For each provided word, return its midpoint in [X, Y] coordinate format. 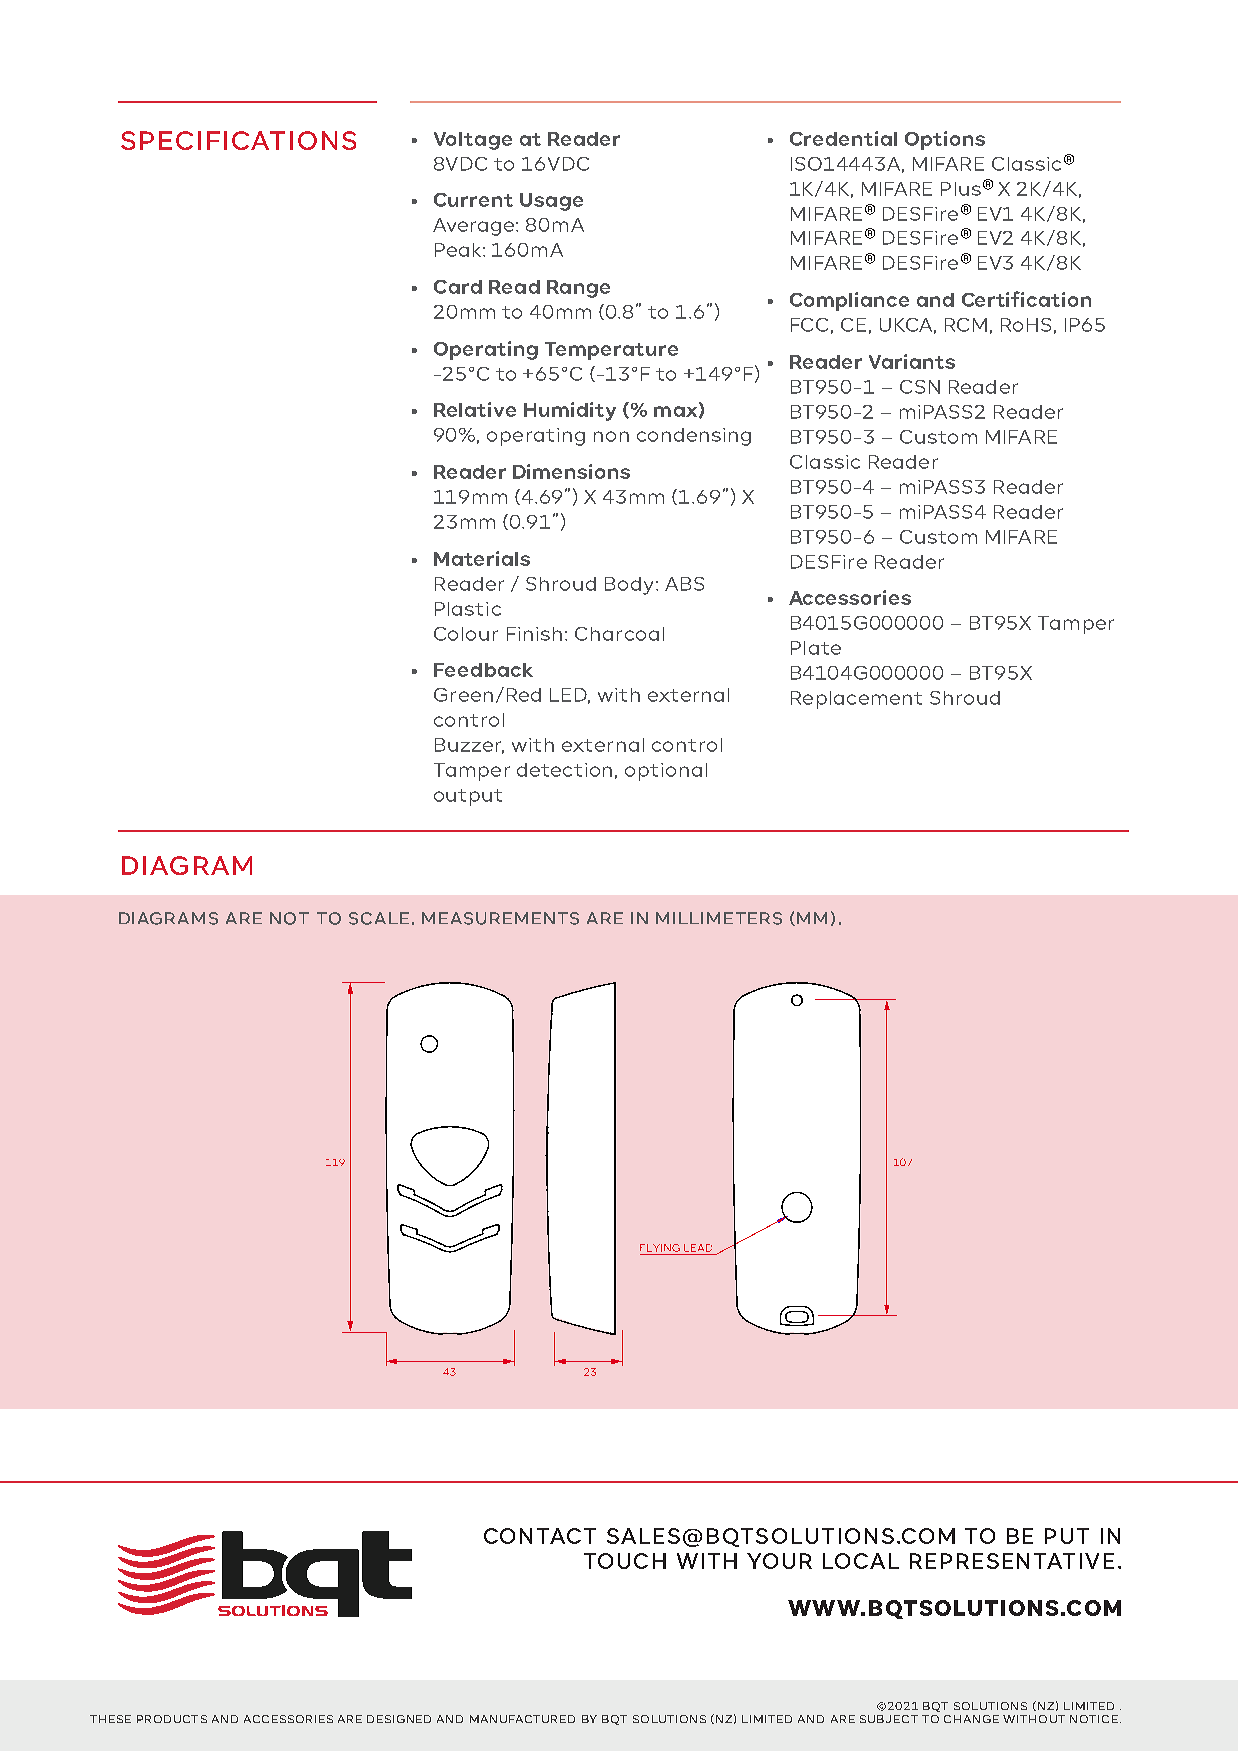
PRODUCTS [172, 1719]
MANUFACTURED [522, 1719]
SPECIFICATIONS [238, 140]
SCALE [379, 918]
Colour [466, 634]
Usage [551, 202]
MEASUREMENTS [500, 918]
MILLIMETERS [719, 918]
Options [945, 140]
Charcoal [619, 634]
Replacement [856, 700]
